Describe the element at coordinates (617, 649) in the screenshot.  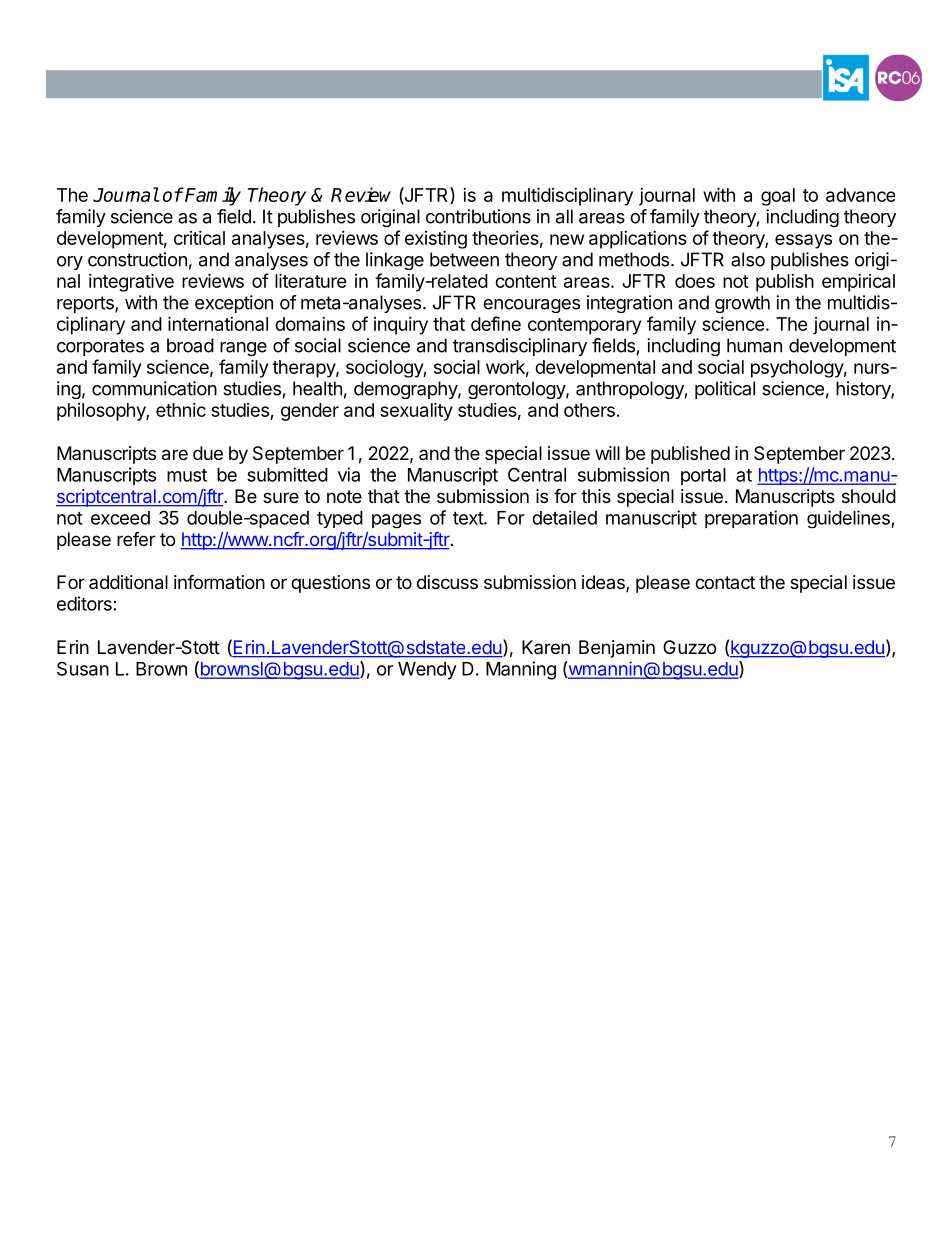
I see `Benjamin` at that location.
